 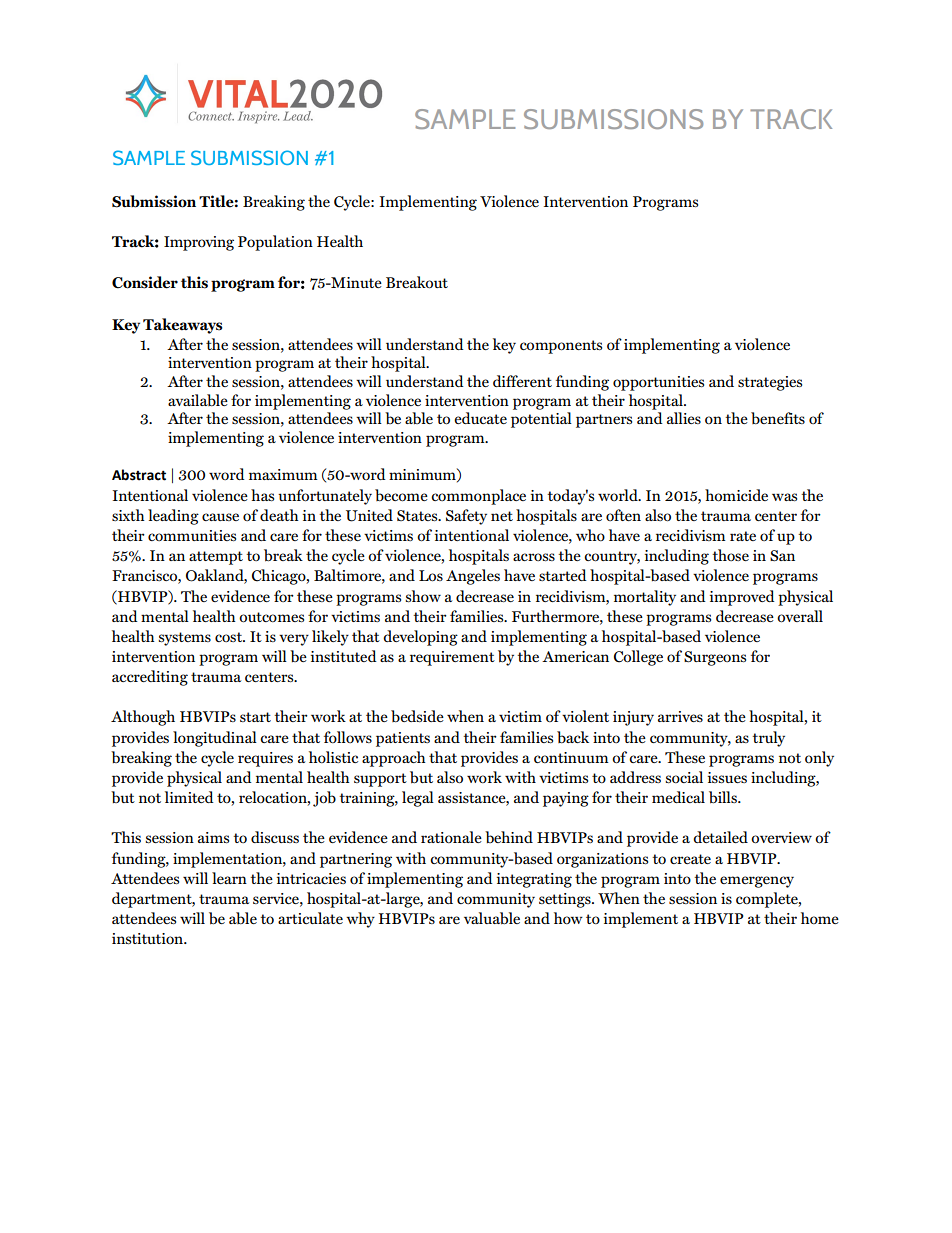 What do you see at coordinates (182, 326) in the screenshot?
I see `Takeaways` at bounding box center [182, 326].
